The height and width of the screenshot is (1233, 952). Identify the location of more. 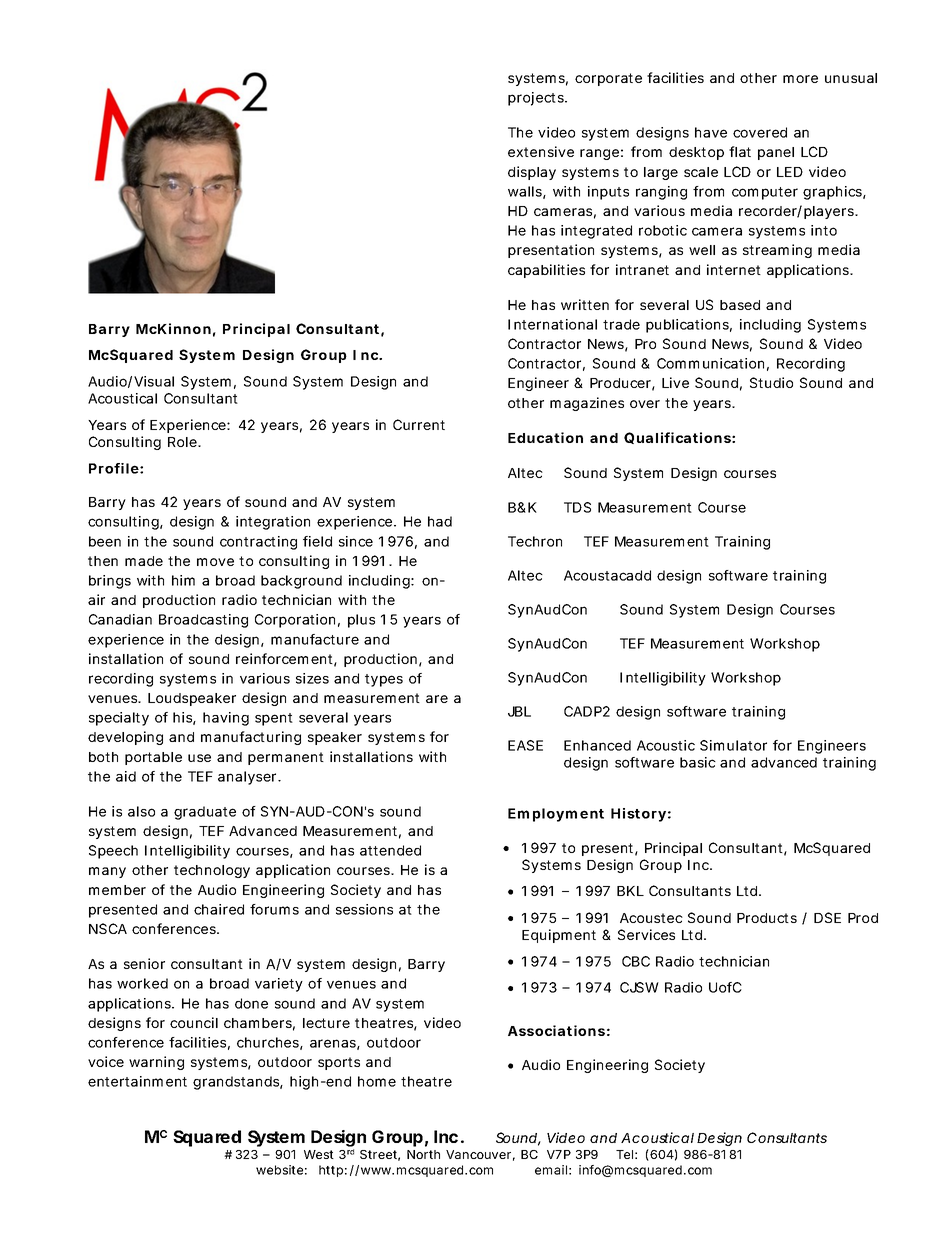
(800, 79).
